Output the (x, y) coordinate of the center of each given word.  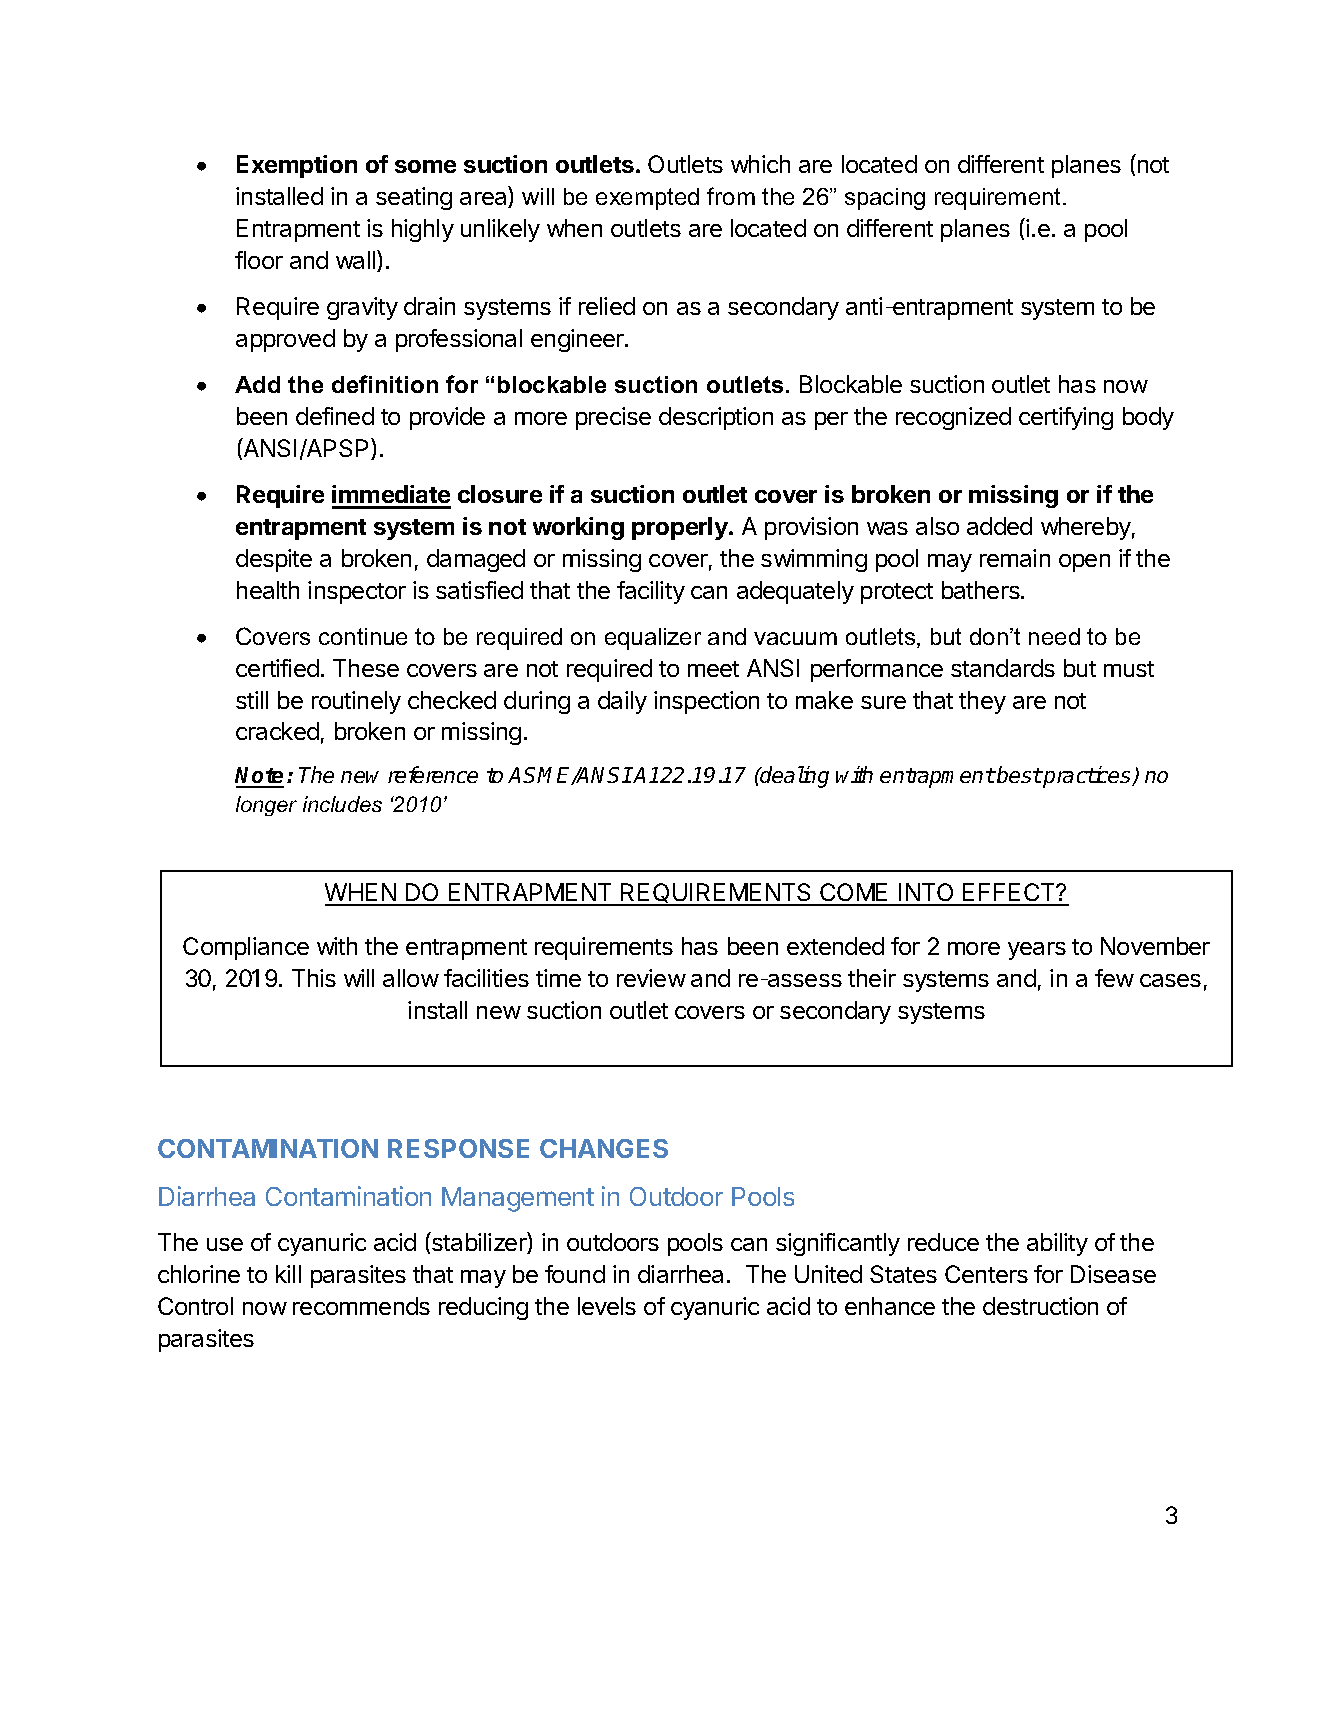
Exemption (297, 166)
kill (288, 1274)
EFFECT (1009, 894)
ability (1057, 1244)
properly (681, 528)
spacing (885, 199)
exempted (647, 199)
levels (607, 1306)
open (1084, 563)
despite (274, 560)
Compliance (246, 948)
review (651, 978)
